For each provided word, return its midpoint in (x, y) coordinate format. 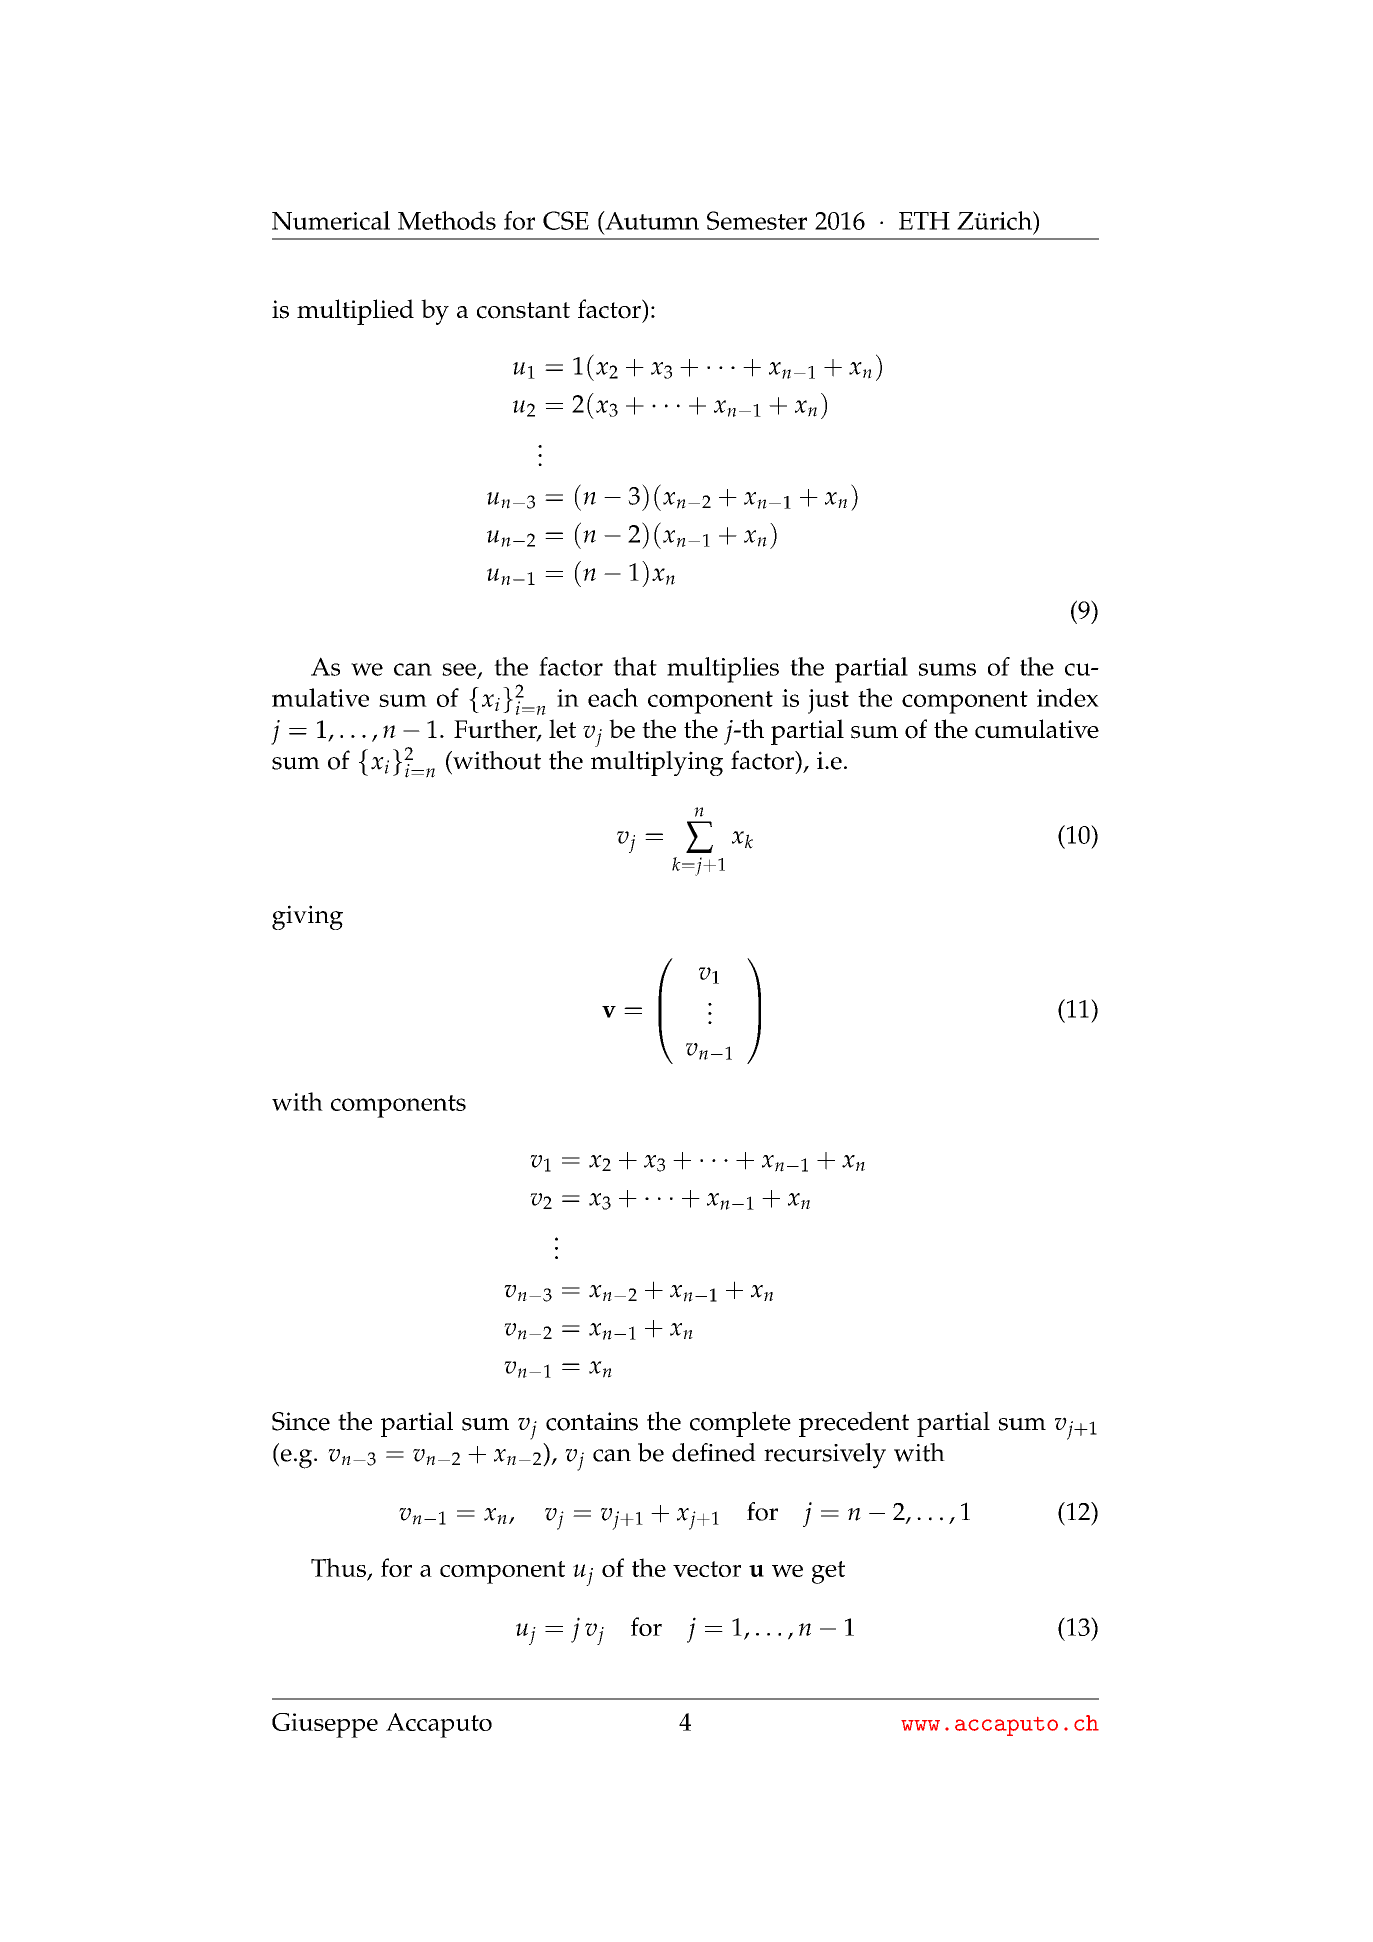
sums (947, 669)
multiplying (657, 763)
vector (707, 1569)
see (459, 669)
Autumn (651, 220)
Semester (757, 220)
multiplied (355, 312)
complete (740, 1424)
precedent (854, 1424)
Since (301, 1421)
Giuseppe (325, 1725)
